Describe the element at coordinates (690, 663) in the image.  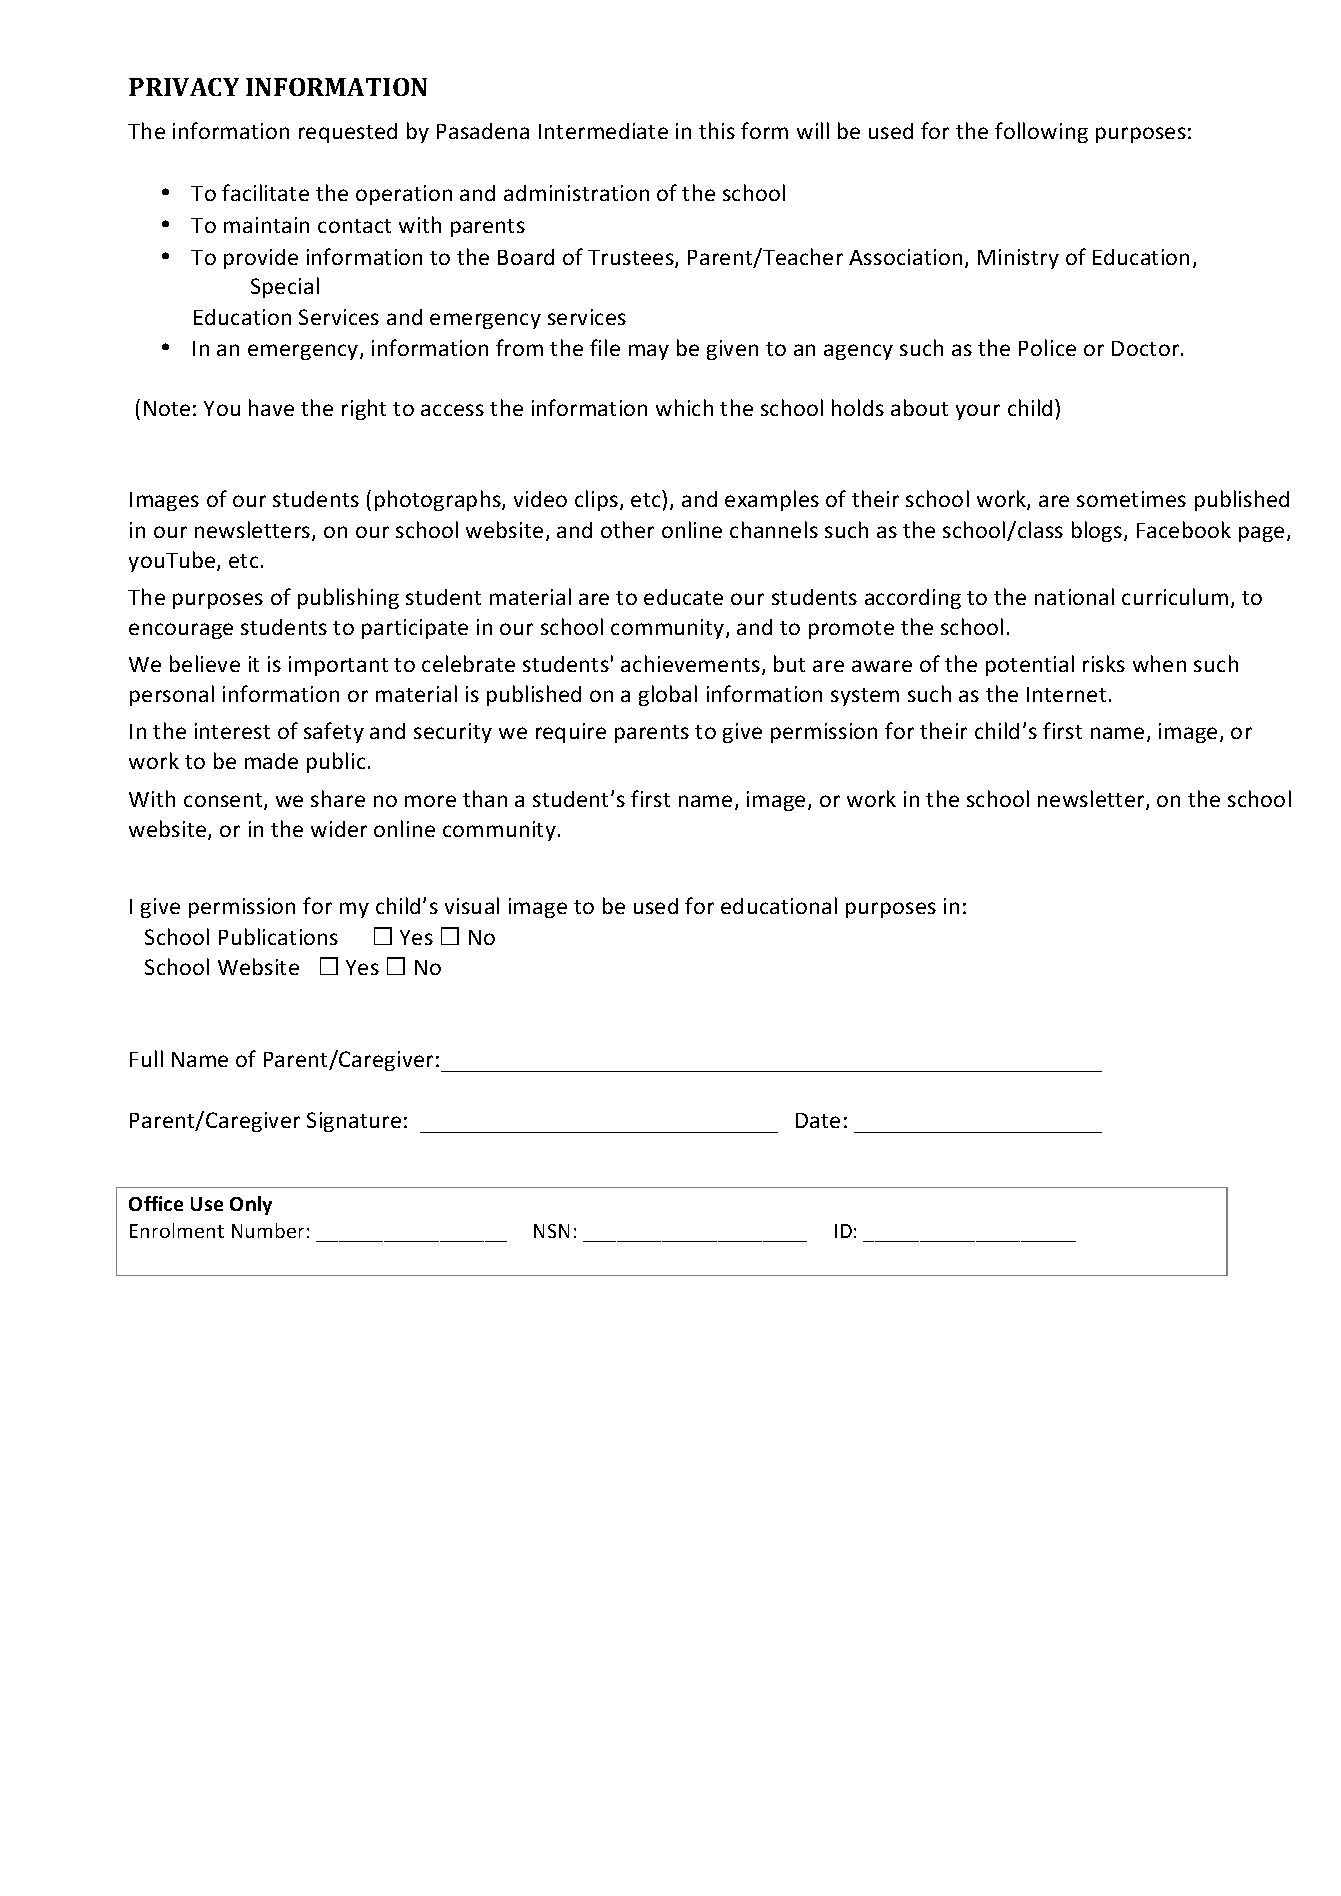
I see `achievements` at that location.
